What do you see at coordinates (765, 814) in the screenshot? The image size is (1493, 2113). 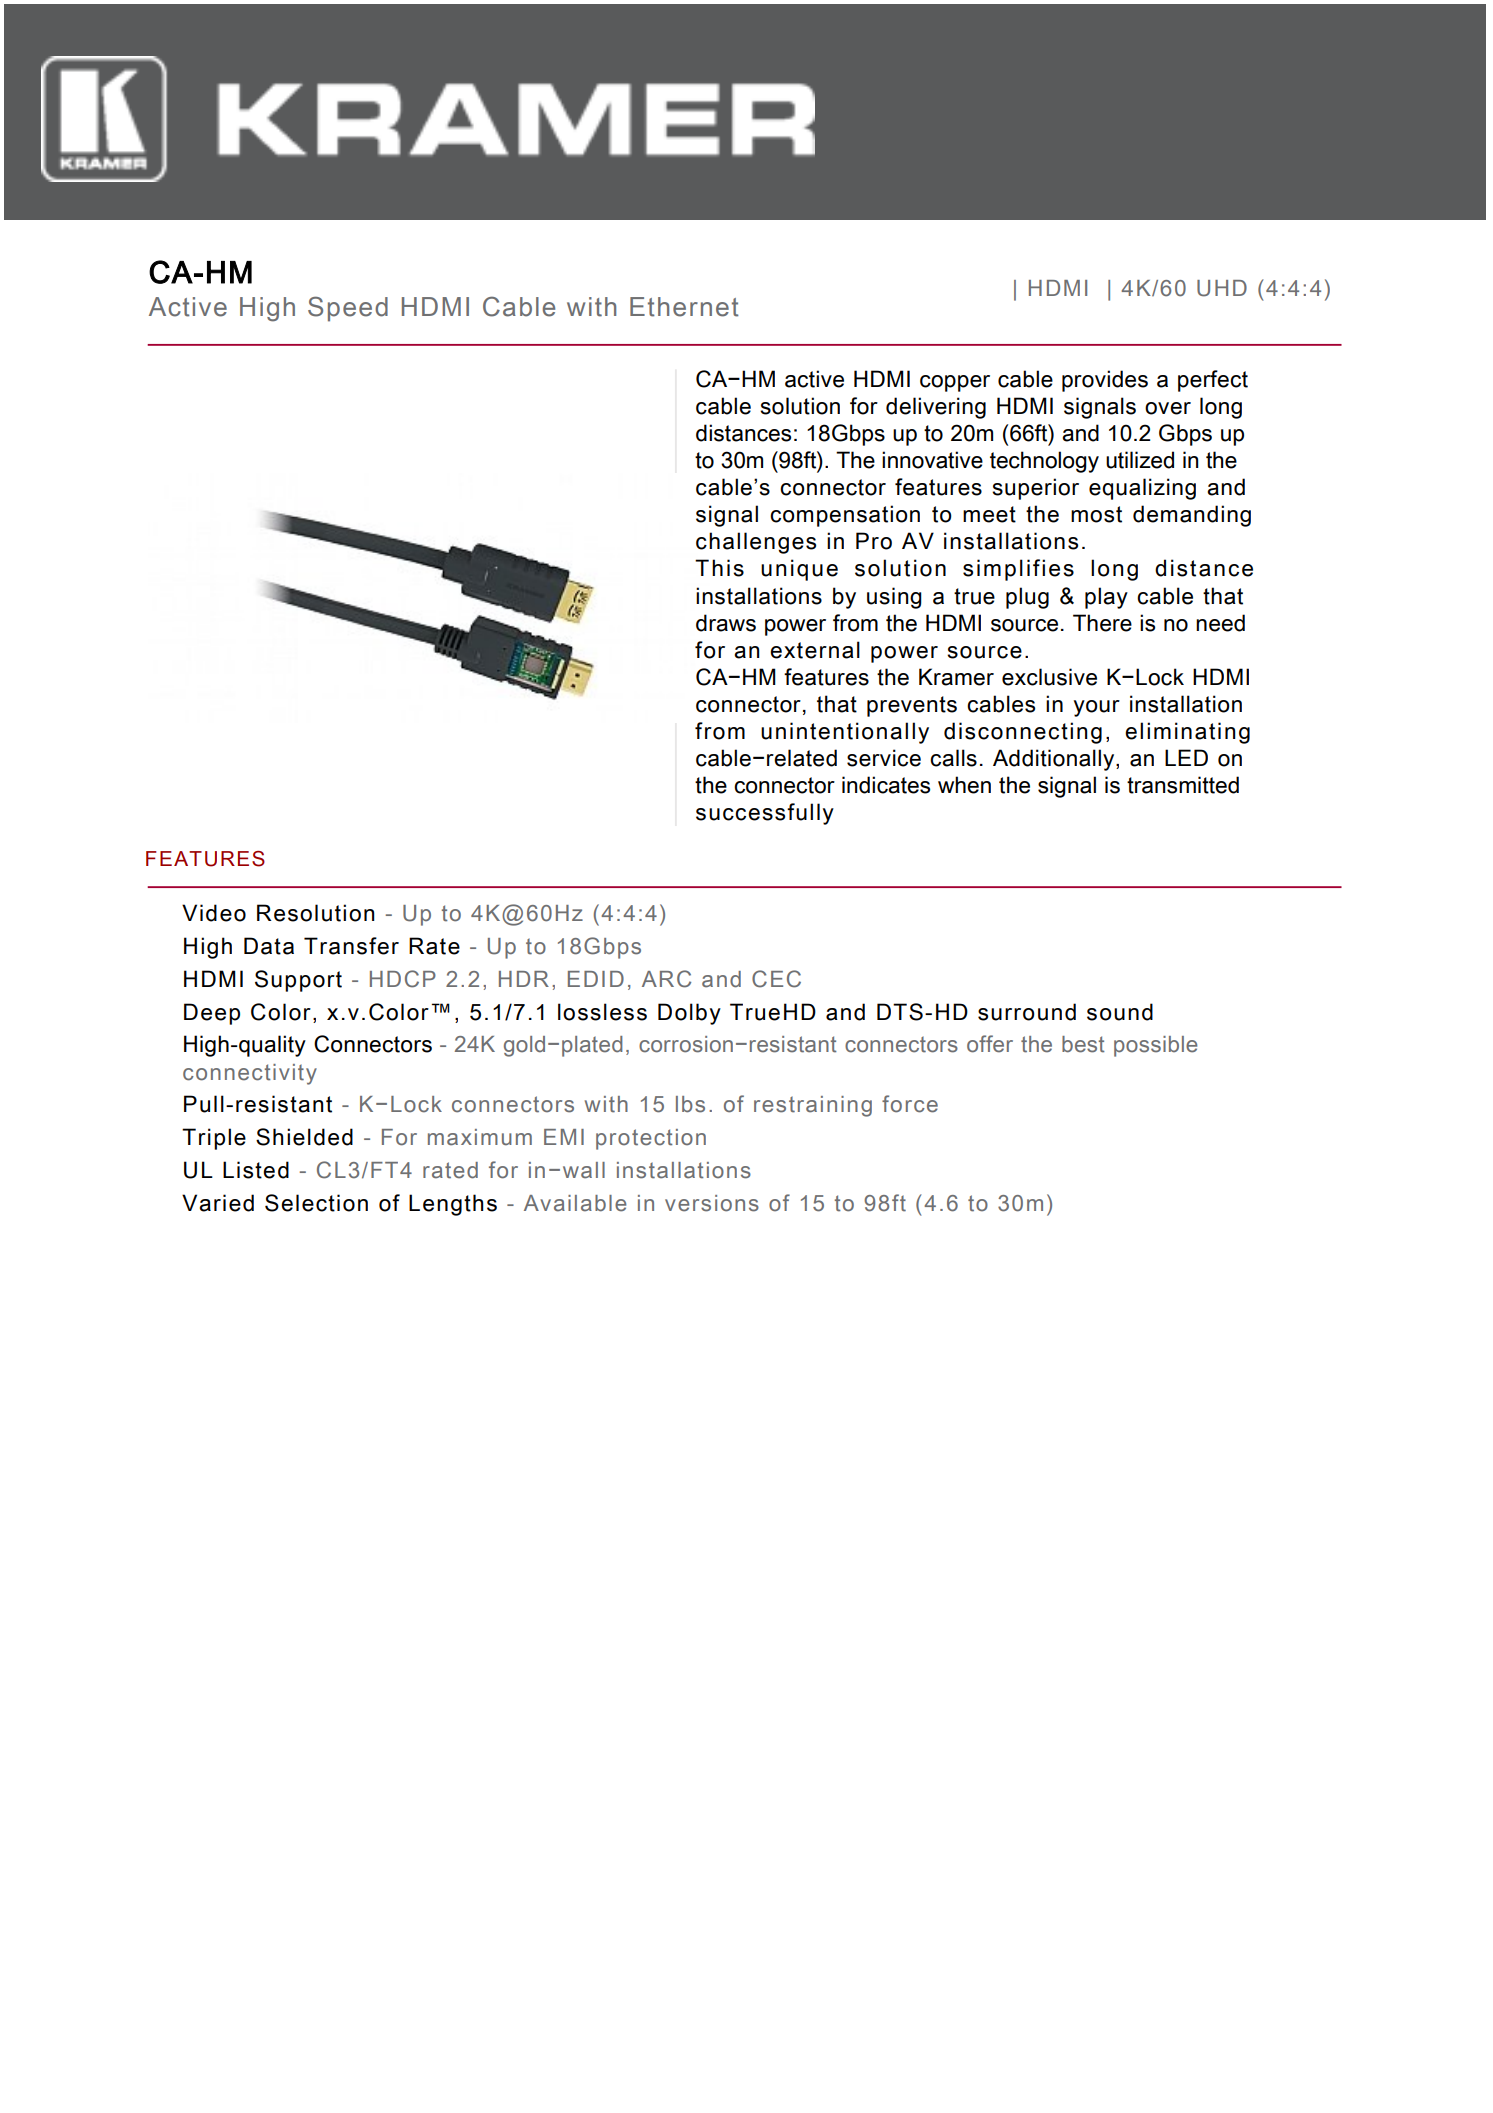 I see `successfully` at bounding box center [765, 814].
